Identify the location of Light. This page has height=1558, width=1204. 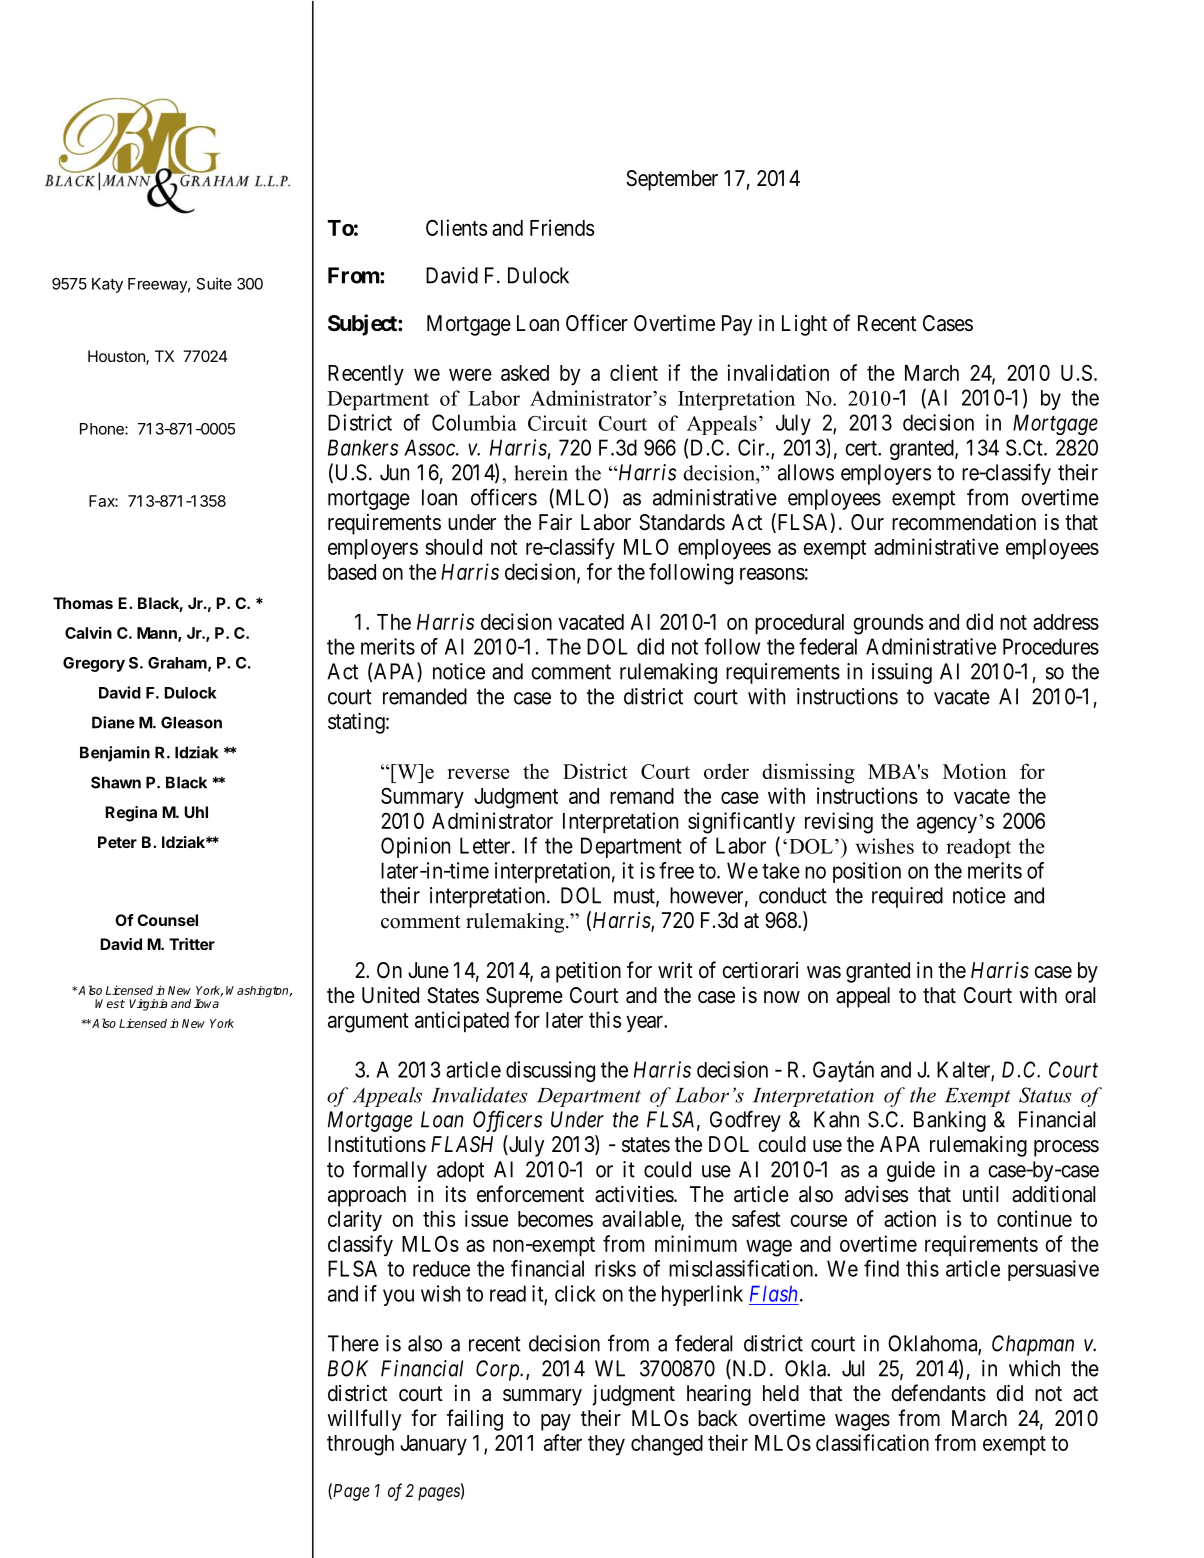
(804, 325).
